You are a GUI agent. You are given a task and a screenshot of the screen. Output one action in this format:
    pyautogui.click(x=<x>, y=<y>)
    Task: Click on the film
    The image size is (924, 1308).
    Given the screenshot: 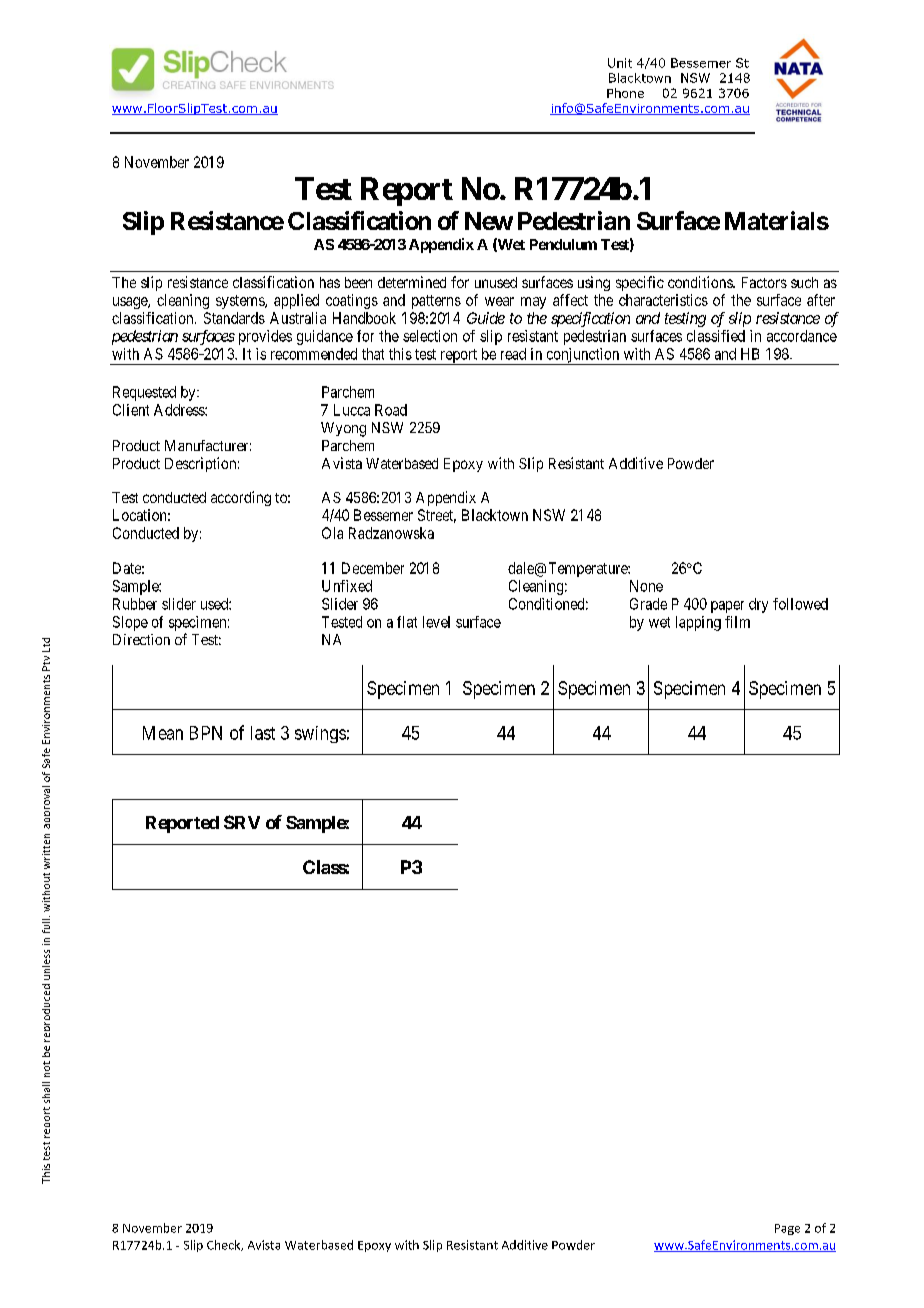 What is the action you would take?
    pyautogui.click(x=737, y=622)
